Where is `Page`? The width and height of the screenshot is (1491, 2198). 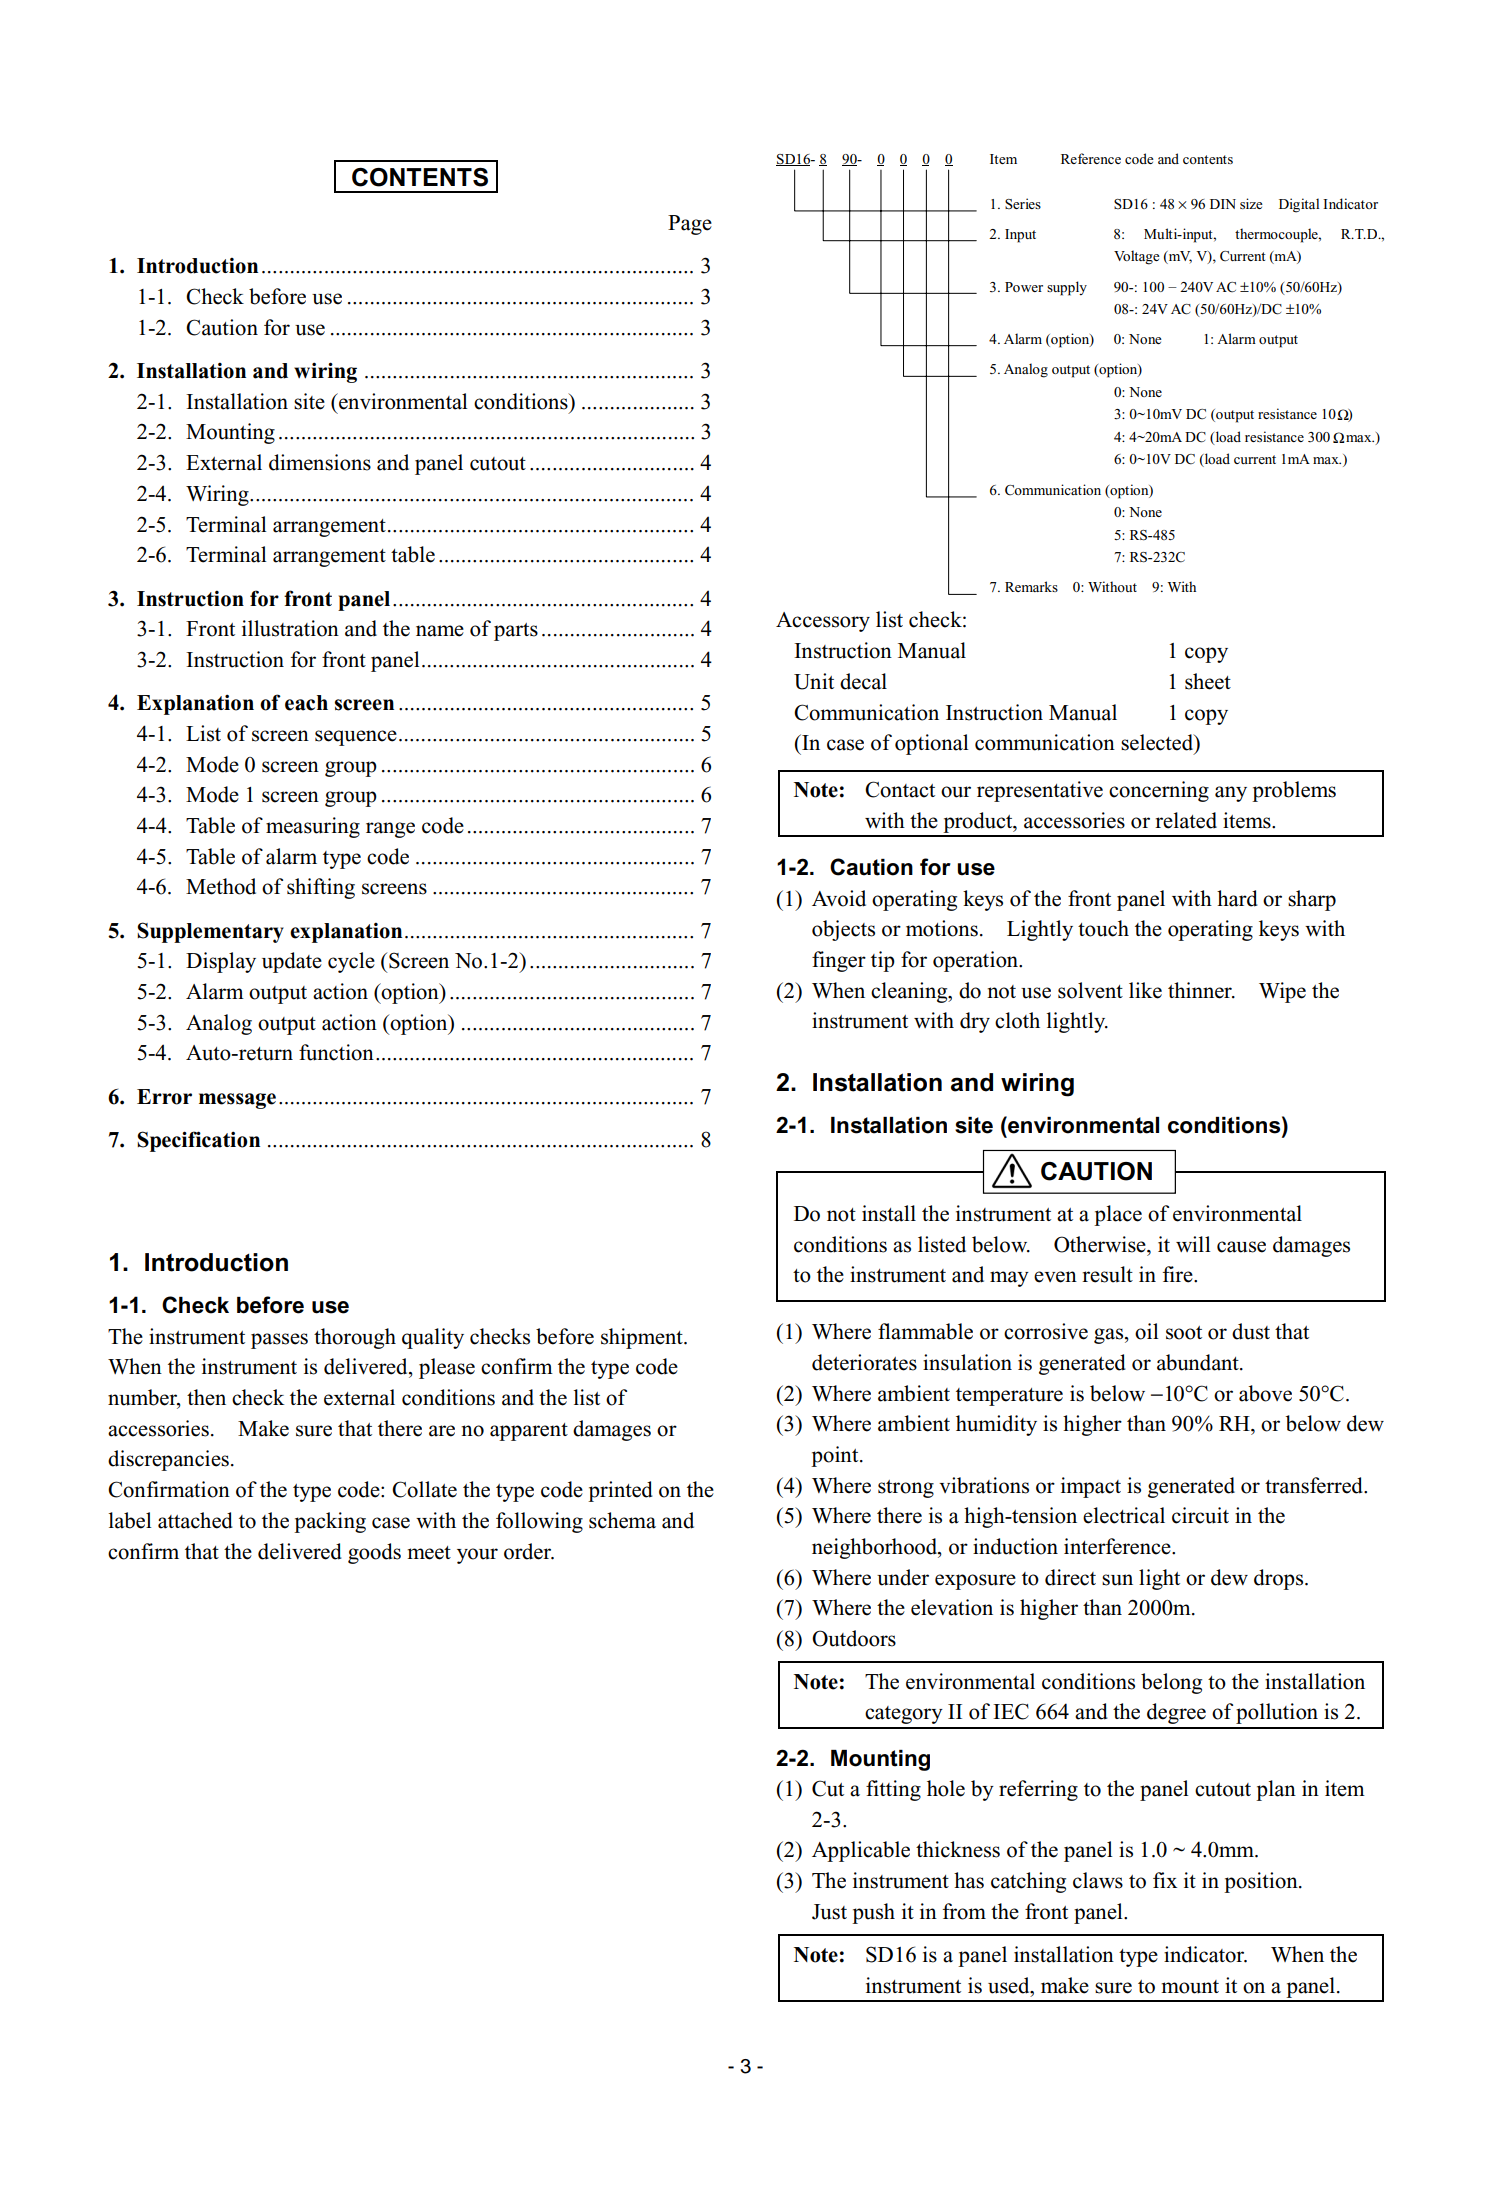 Page is located at coordinates (690, 225).
